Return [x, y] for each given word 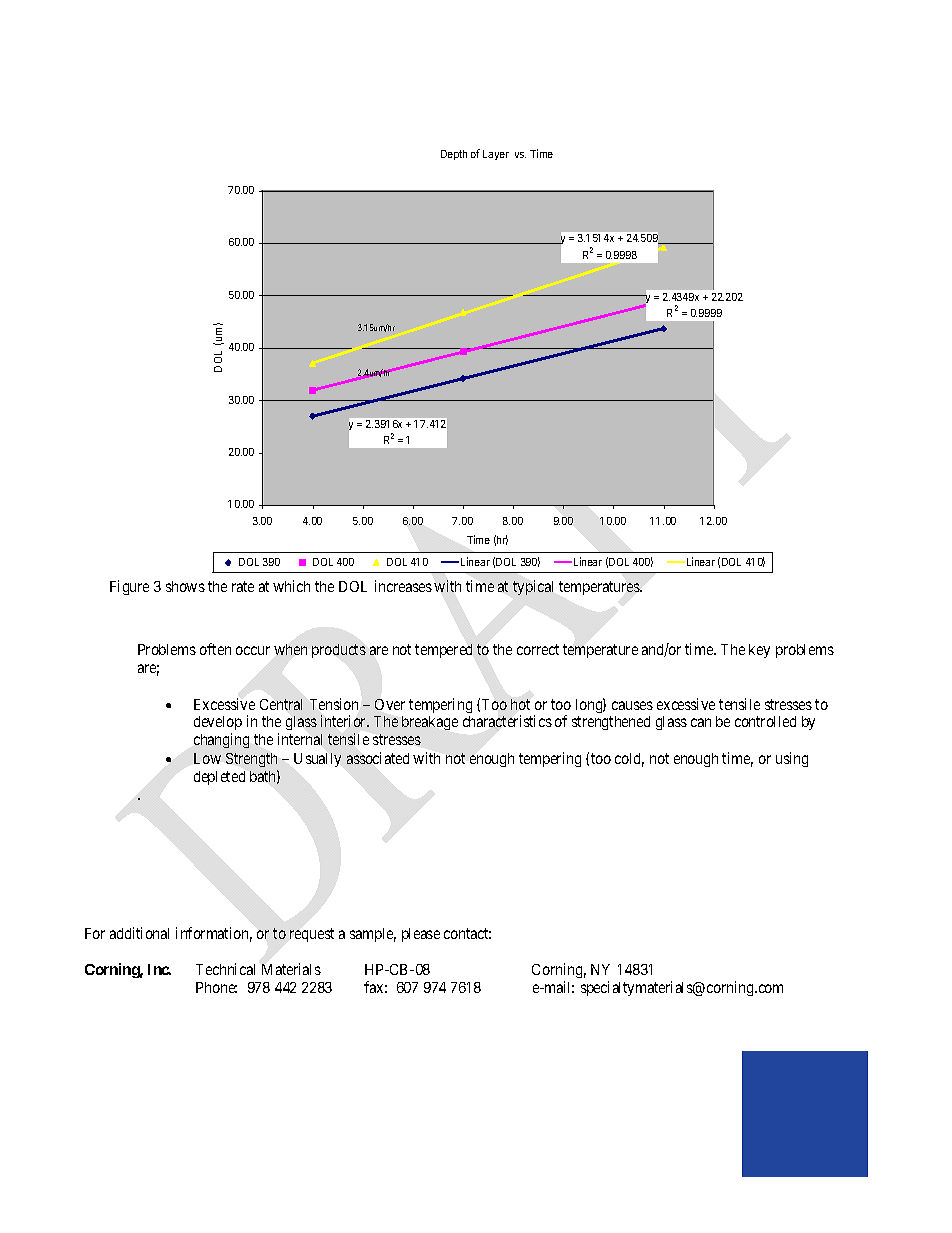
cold [629, 760]
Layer [496, 155]
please [421, 935]
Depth [454, 155]
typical [533, 587]
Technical [225, 969]
